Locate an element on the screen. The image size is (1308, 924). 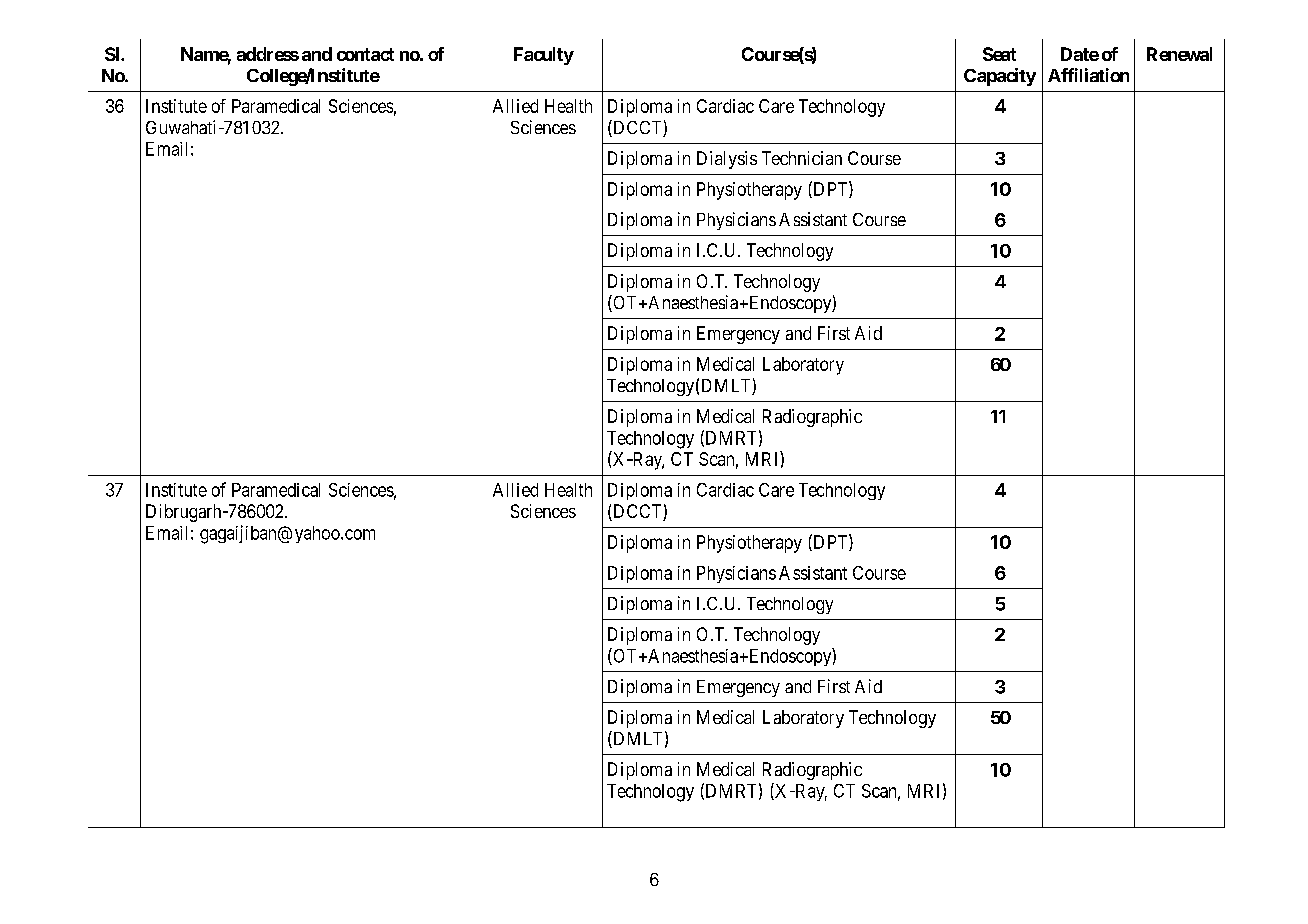
Renewal is located at coordinates (1179, 54).
